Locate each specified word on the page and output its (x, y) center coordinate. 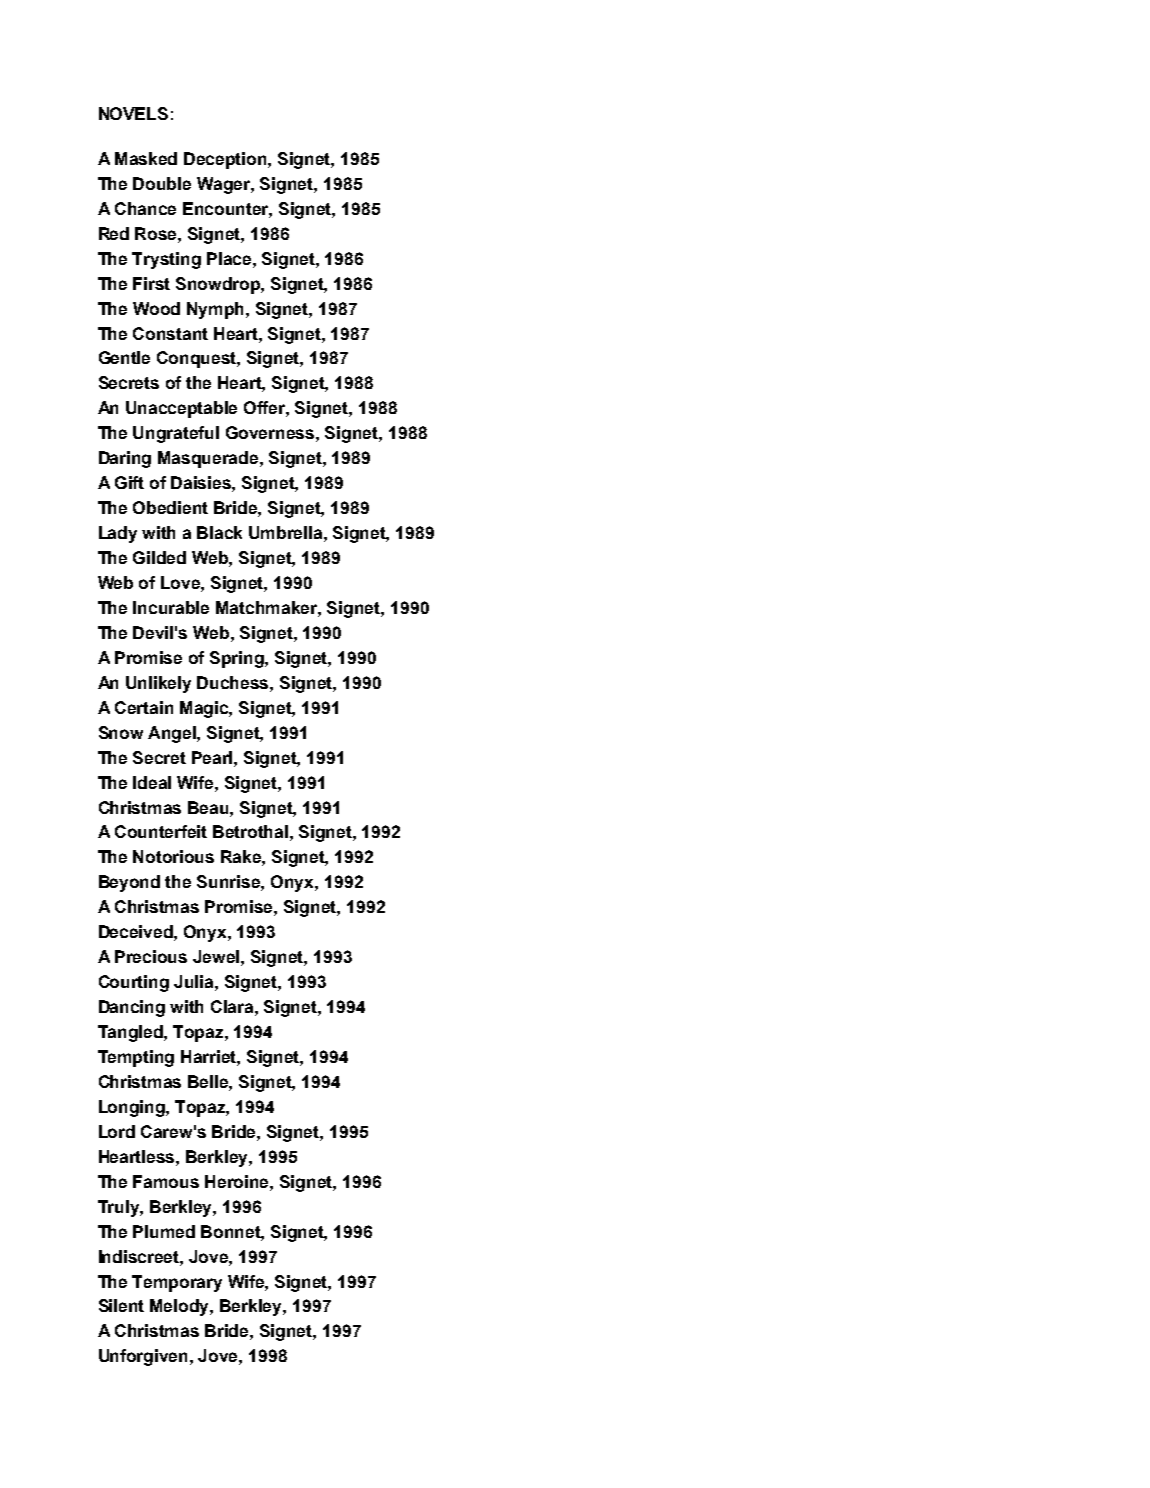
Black (219, 532)
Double (162, 183)
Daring (125, 459)
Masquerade (209, 459)
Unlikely (158, 684)
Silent (121, 1305)
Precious (151, 956)
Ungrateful (176, 434)
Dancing (132, 1008)
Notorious (173, 856)
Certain (144, 707)
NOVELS (133, 113)
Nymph (217, 310)
